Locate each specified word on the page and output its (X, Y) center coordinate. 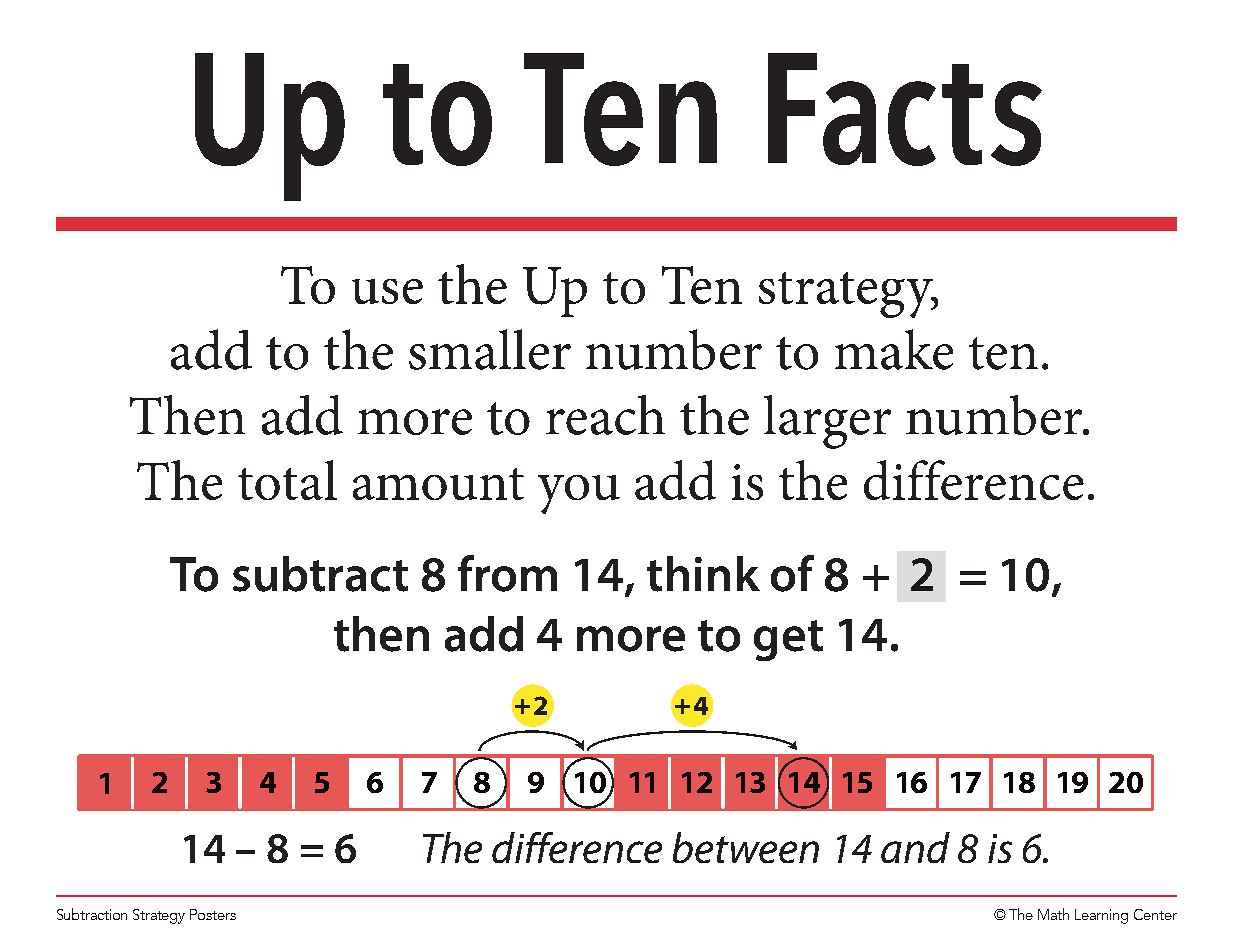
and (915, 847)
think (703, 574)
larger (827, 422)
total (287, 480)
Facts (905, 109)
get (788, 640)
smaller (490, 349)
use (387, 291)
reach (605, 415)
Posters (213, 914)
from (507, 573)
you (579, 494)
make (894, 349)
